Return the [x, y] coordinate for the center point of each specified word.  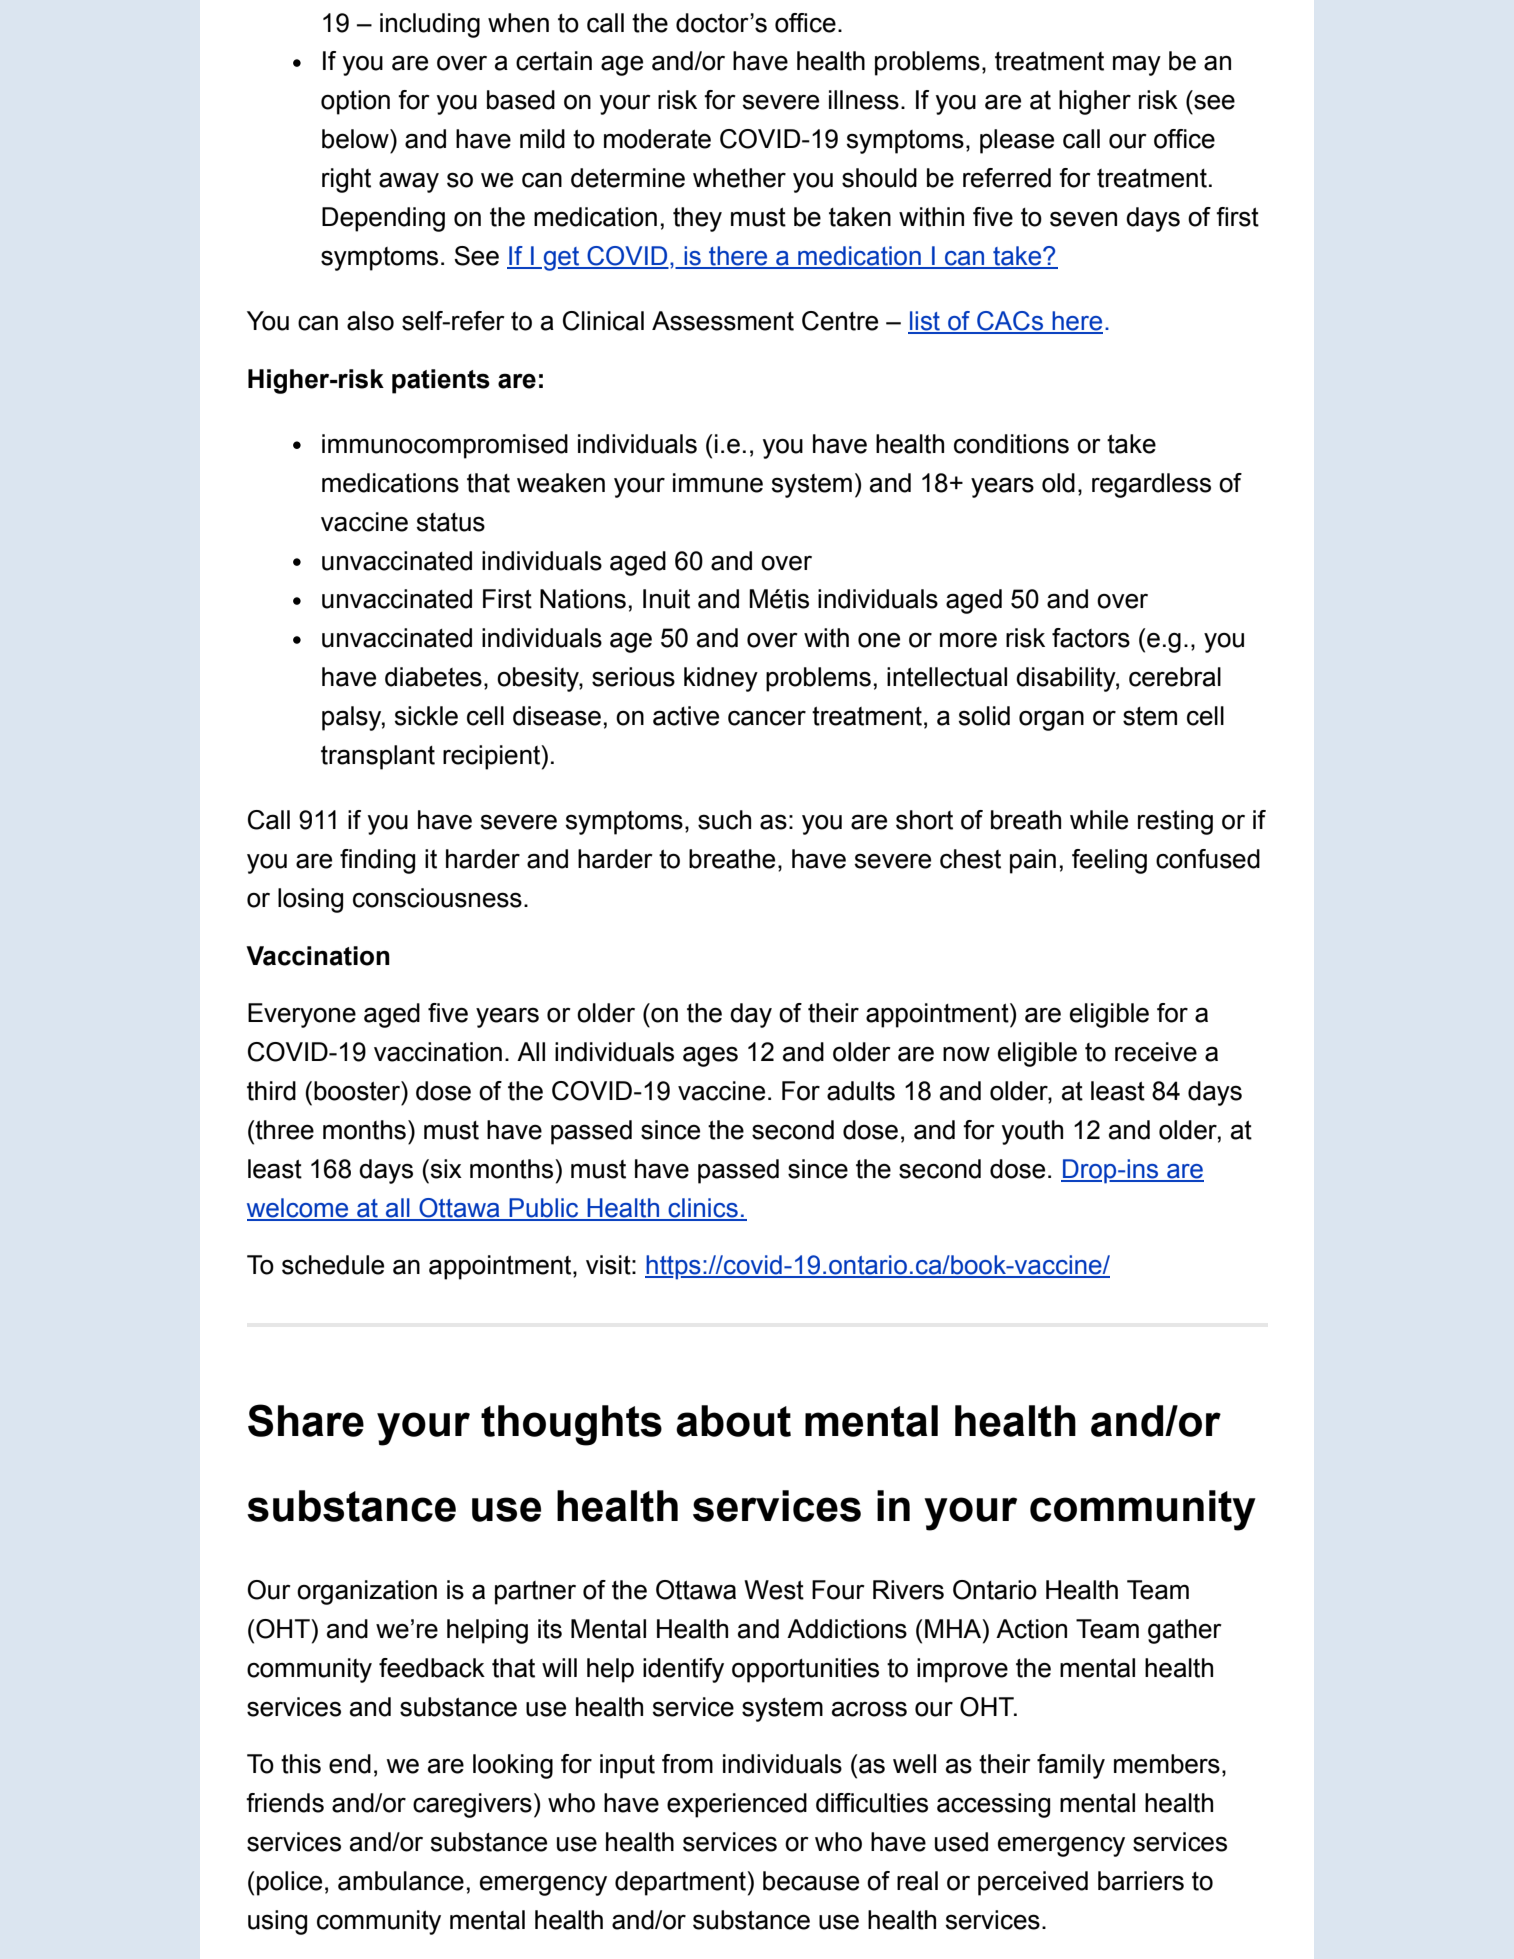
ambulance [401, 1881]
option [355, 102]
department [681, 1883]
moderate [657, 139]
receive [1156, 1052]
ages [710, 1056]
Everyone [302, 1015]
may [1137, 65]
